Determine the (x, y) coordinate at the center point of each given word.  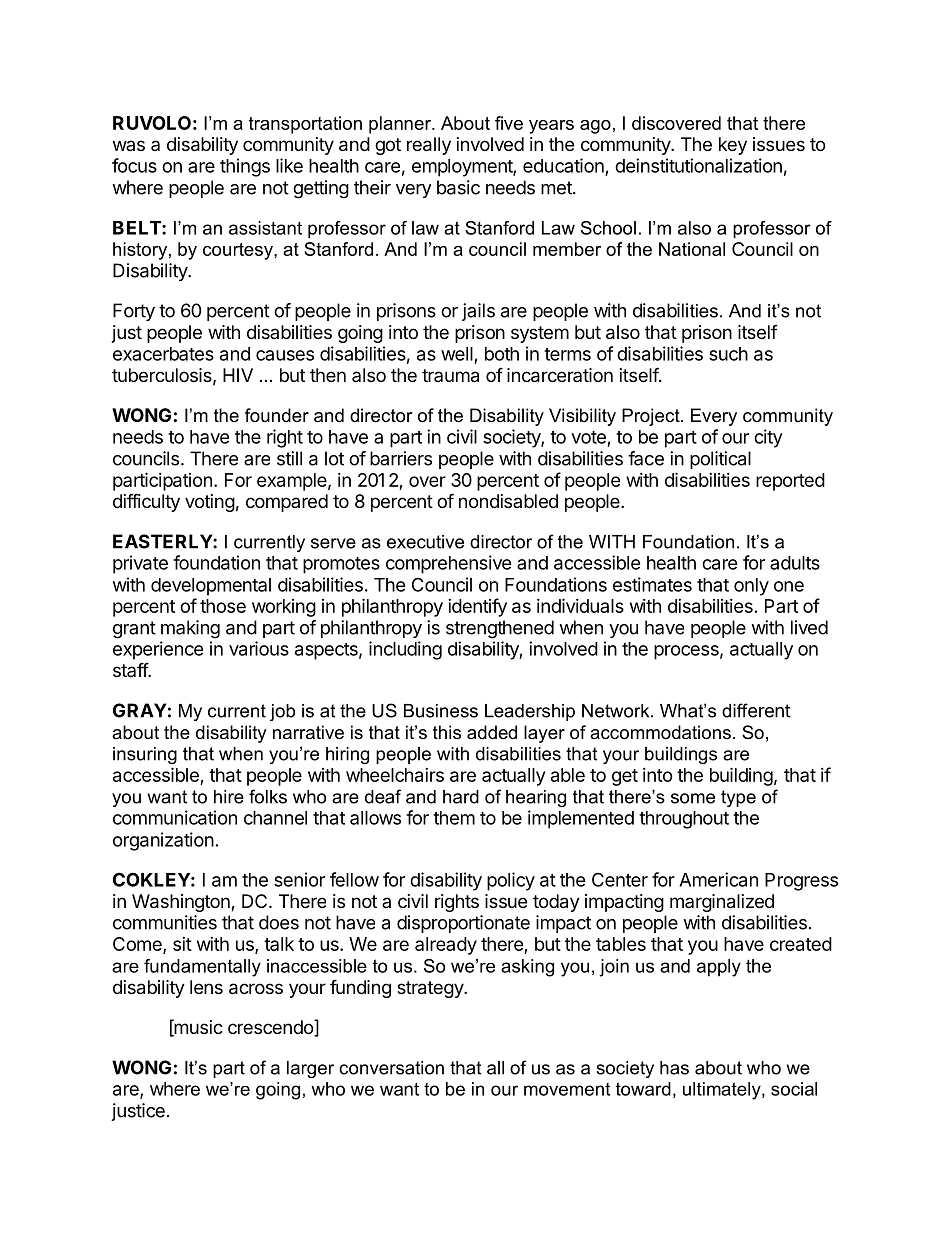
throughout (684, 820)
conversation (391, 1068)
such (728, 354)
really (429, 146)
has (674, 1068)
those (223, 606)
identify (477, 607)
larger (310, 1069)
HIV (238, 375)
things (245, 167)
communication (175, 817)
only (751, 587)
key (733, 146)
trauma (450, 376)
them (454, 818)
